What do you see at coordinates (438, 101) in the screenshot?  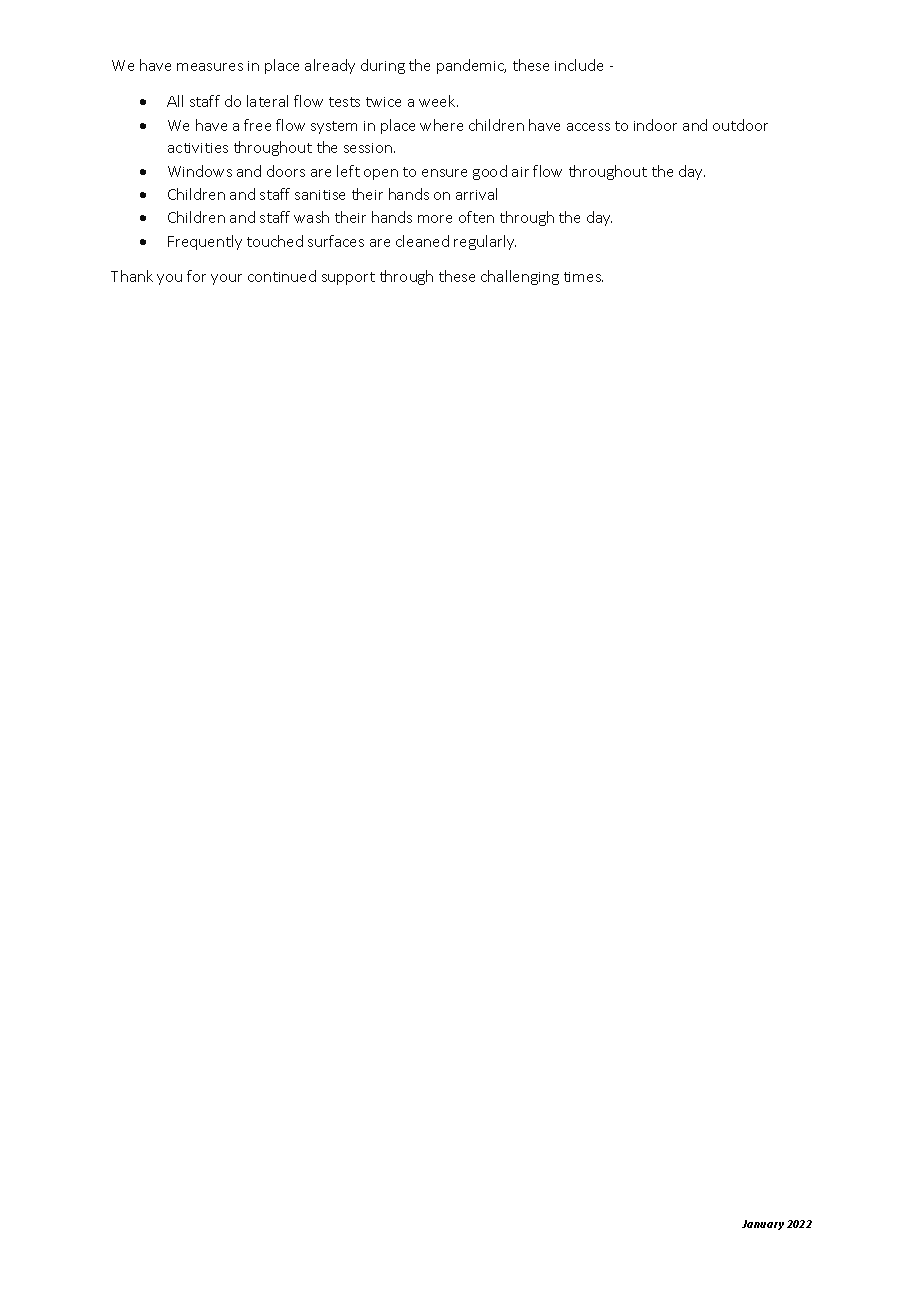 I see `week` at bounding box center [438, 101].
